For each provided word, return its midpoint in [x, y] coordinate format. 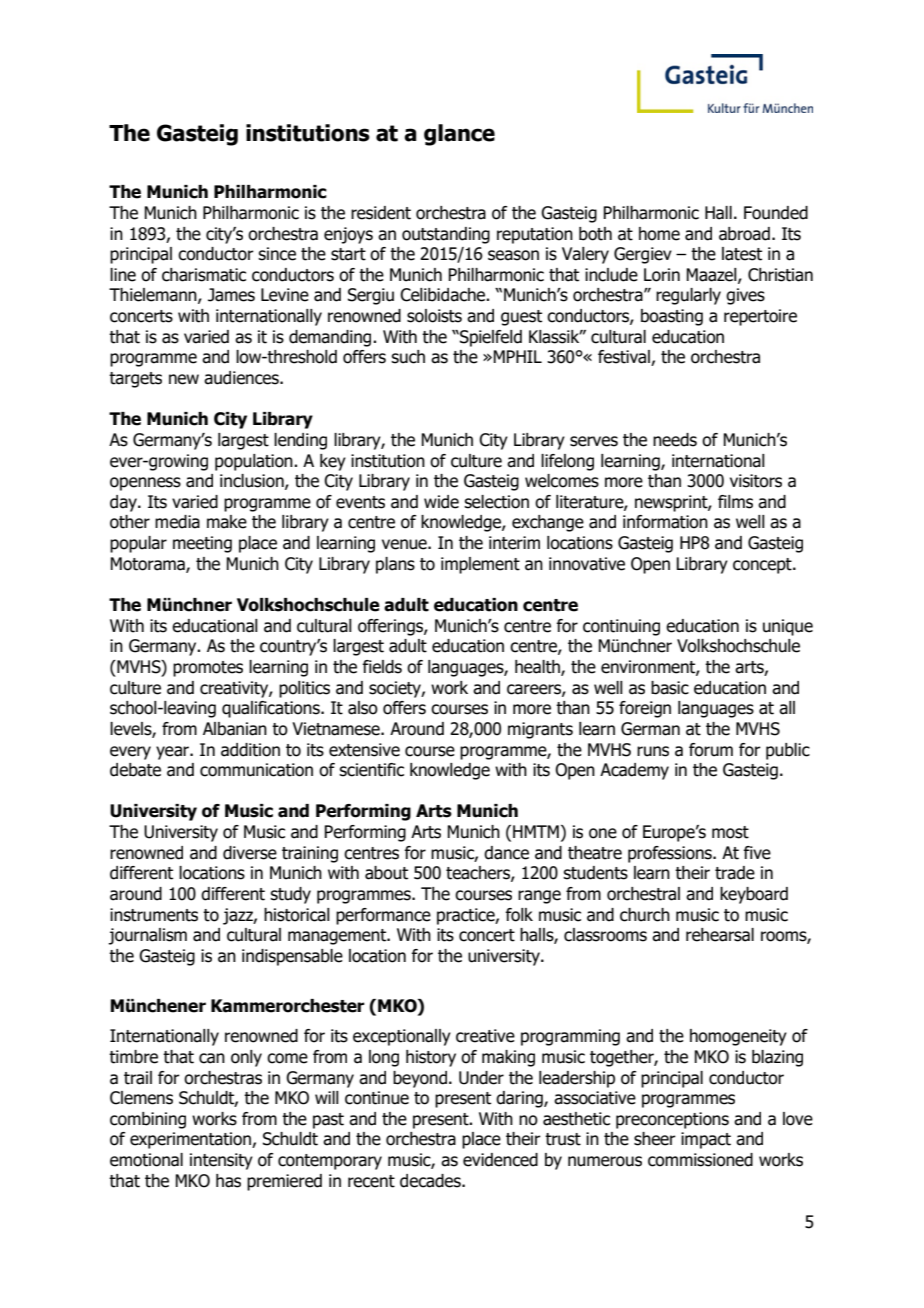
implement [480, 565]
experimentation [191, 1140]
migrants [540, 730]
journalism [147, 936]
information [665, 522]
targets [135, 380]
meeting [202, 544]
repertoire [760, 317]
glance [459, 135]
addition [250, 750]
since [277, 254]
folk [519, 915]
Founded [776, 213]
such [408, 357]
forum [711, 750]
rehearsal [720, 935]
